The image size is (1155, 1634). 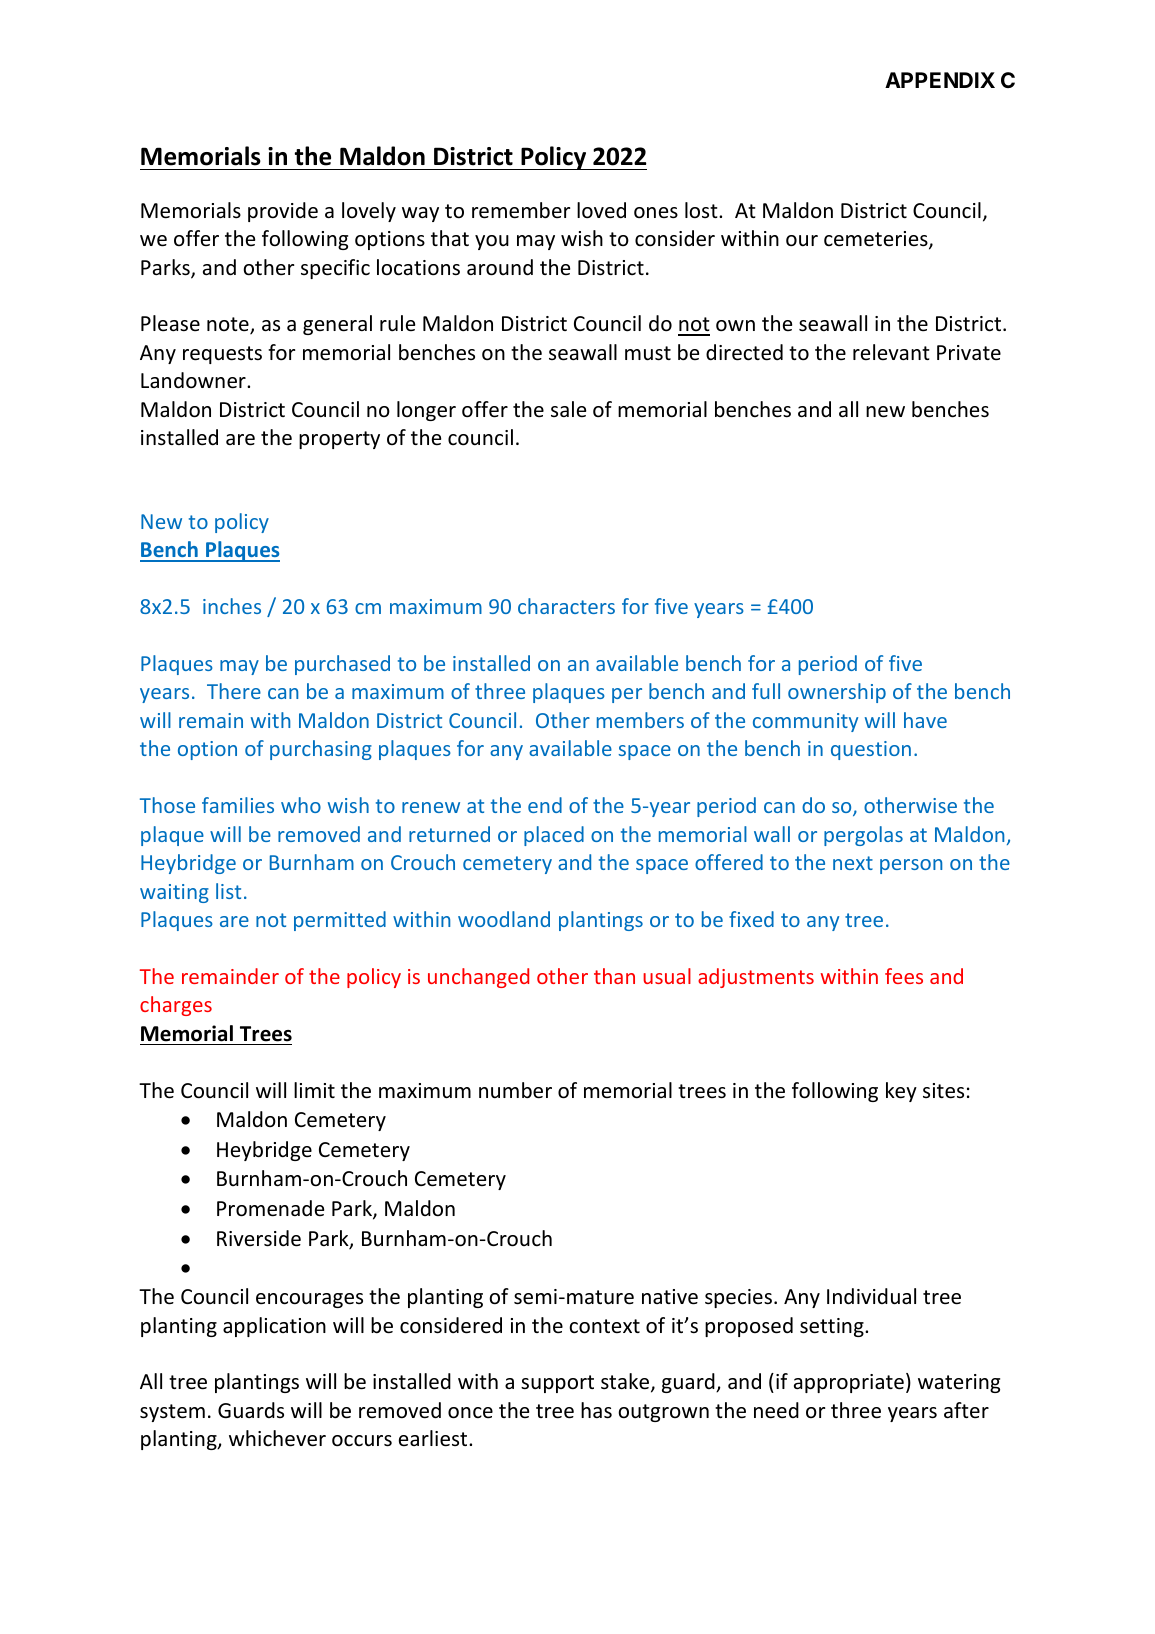 I want to click on sale, so click(x=568, y=409).
